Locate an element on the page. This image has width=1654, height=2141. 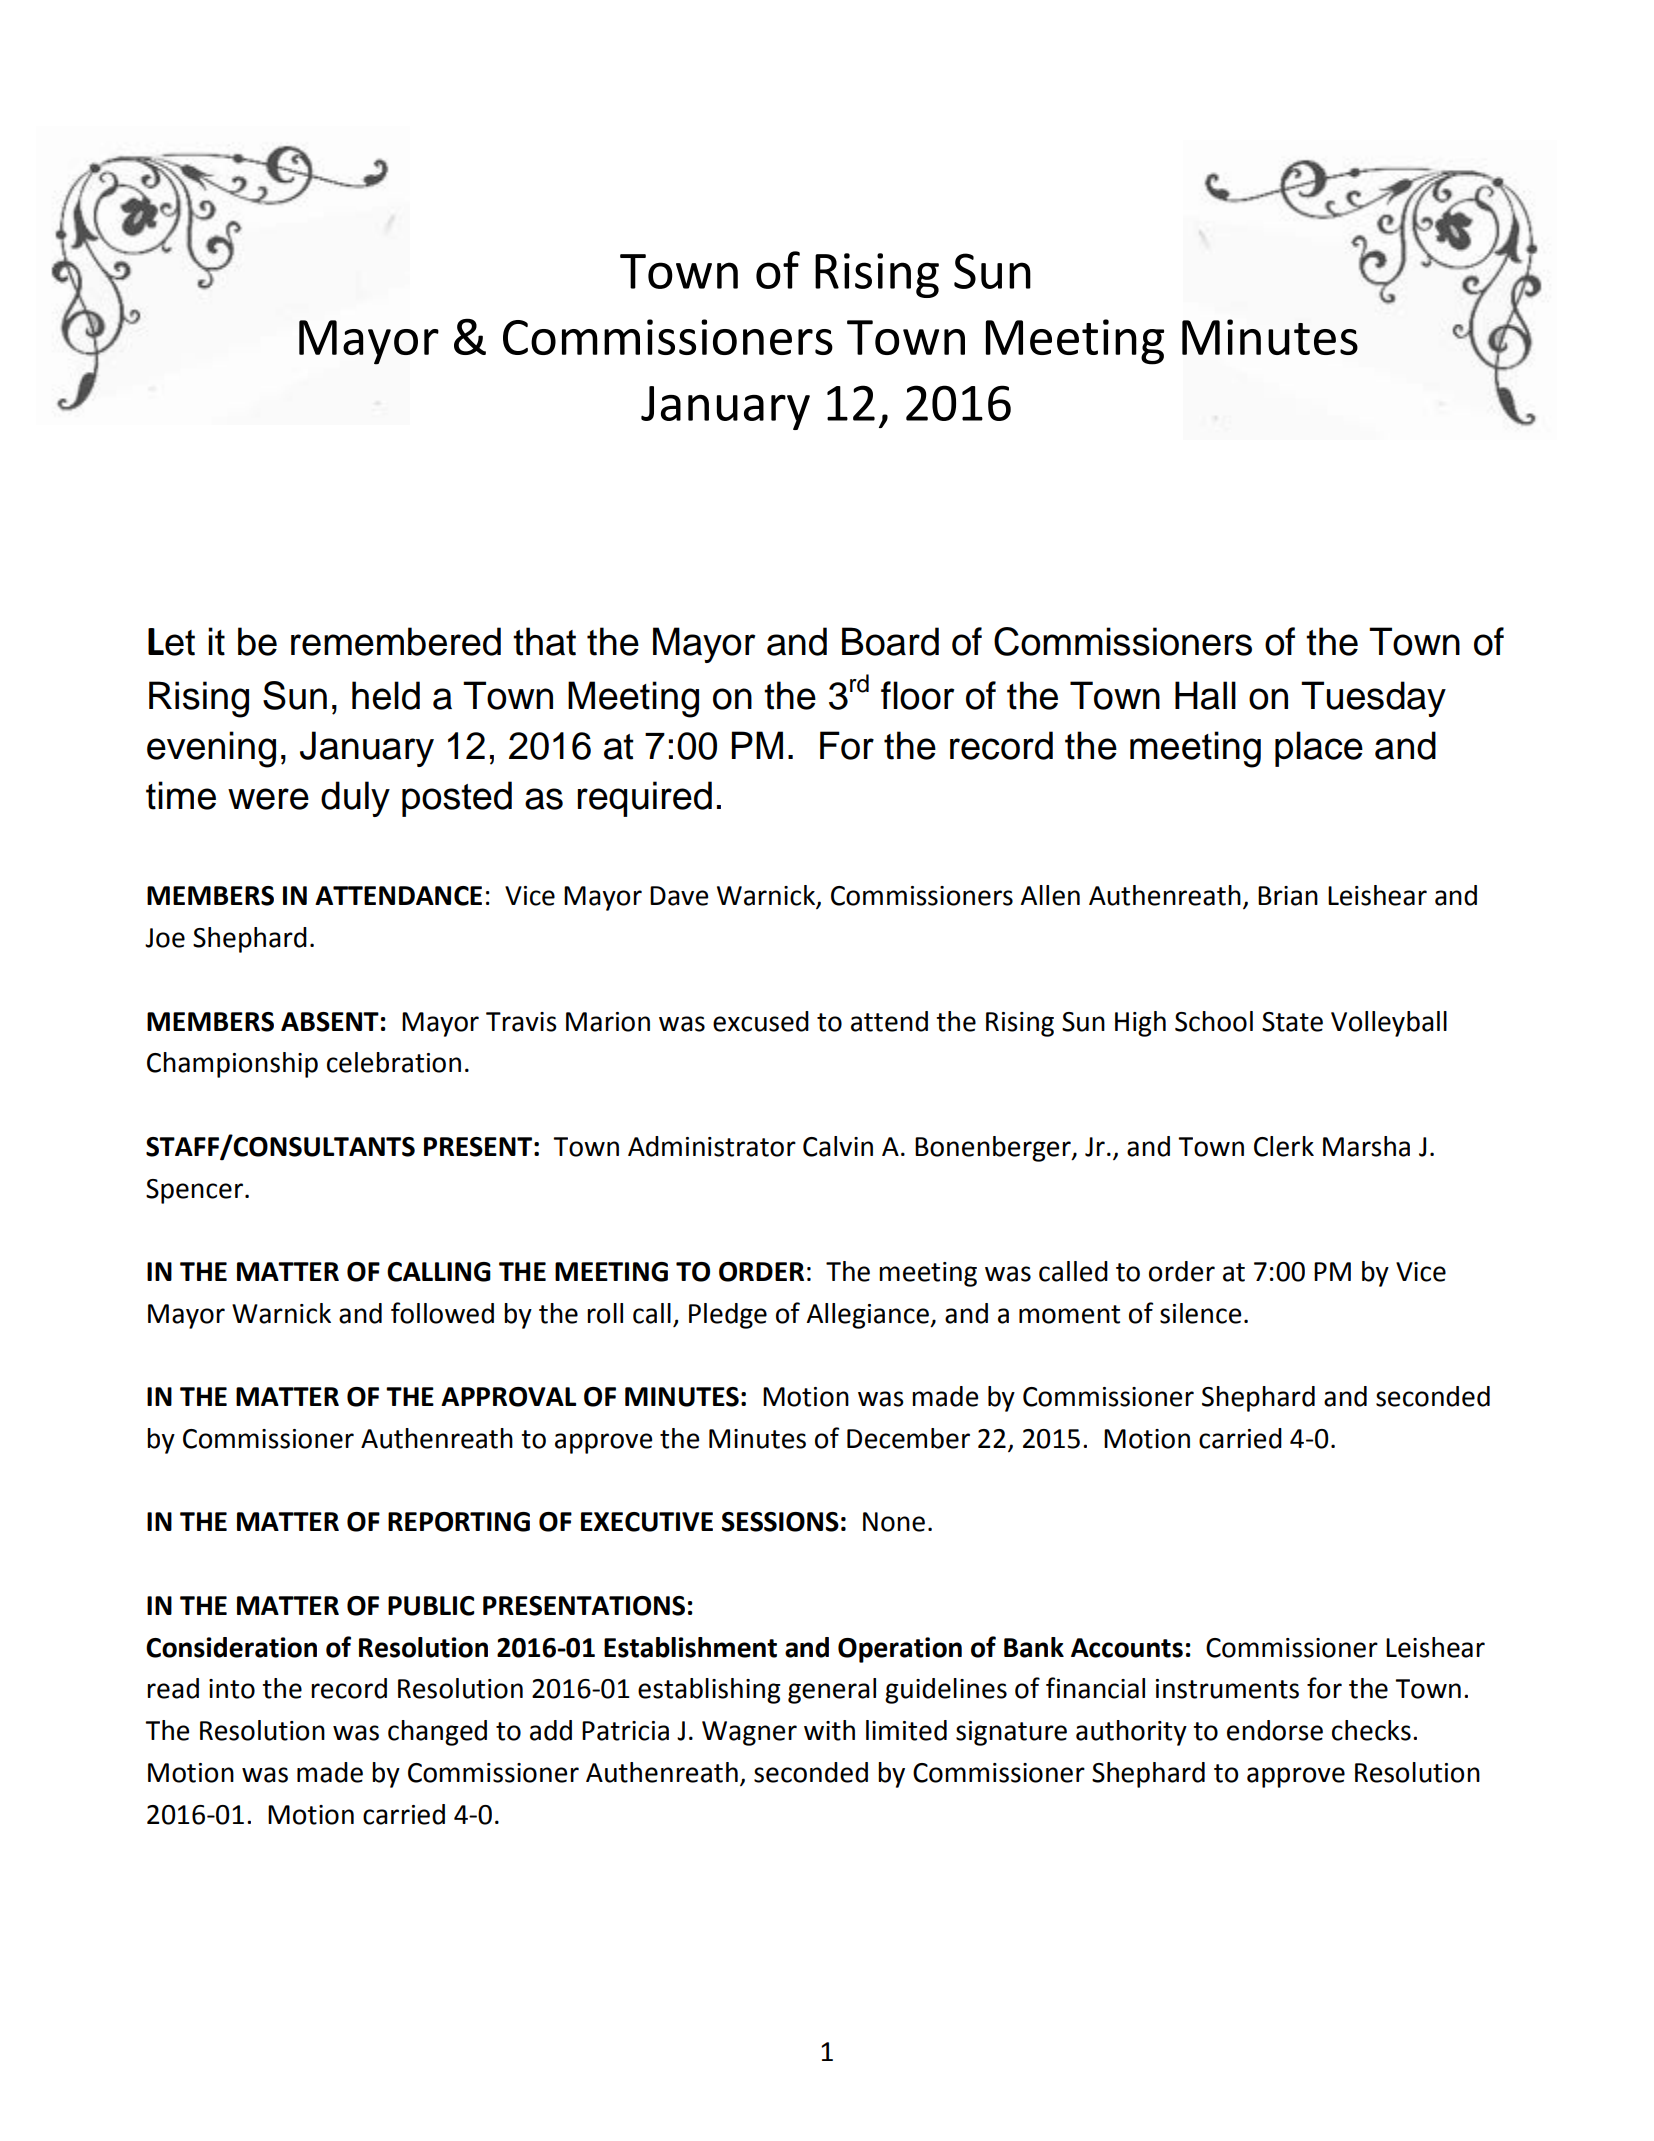
Clerk is located at coordinates (1284, 1146).
